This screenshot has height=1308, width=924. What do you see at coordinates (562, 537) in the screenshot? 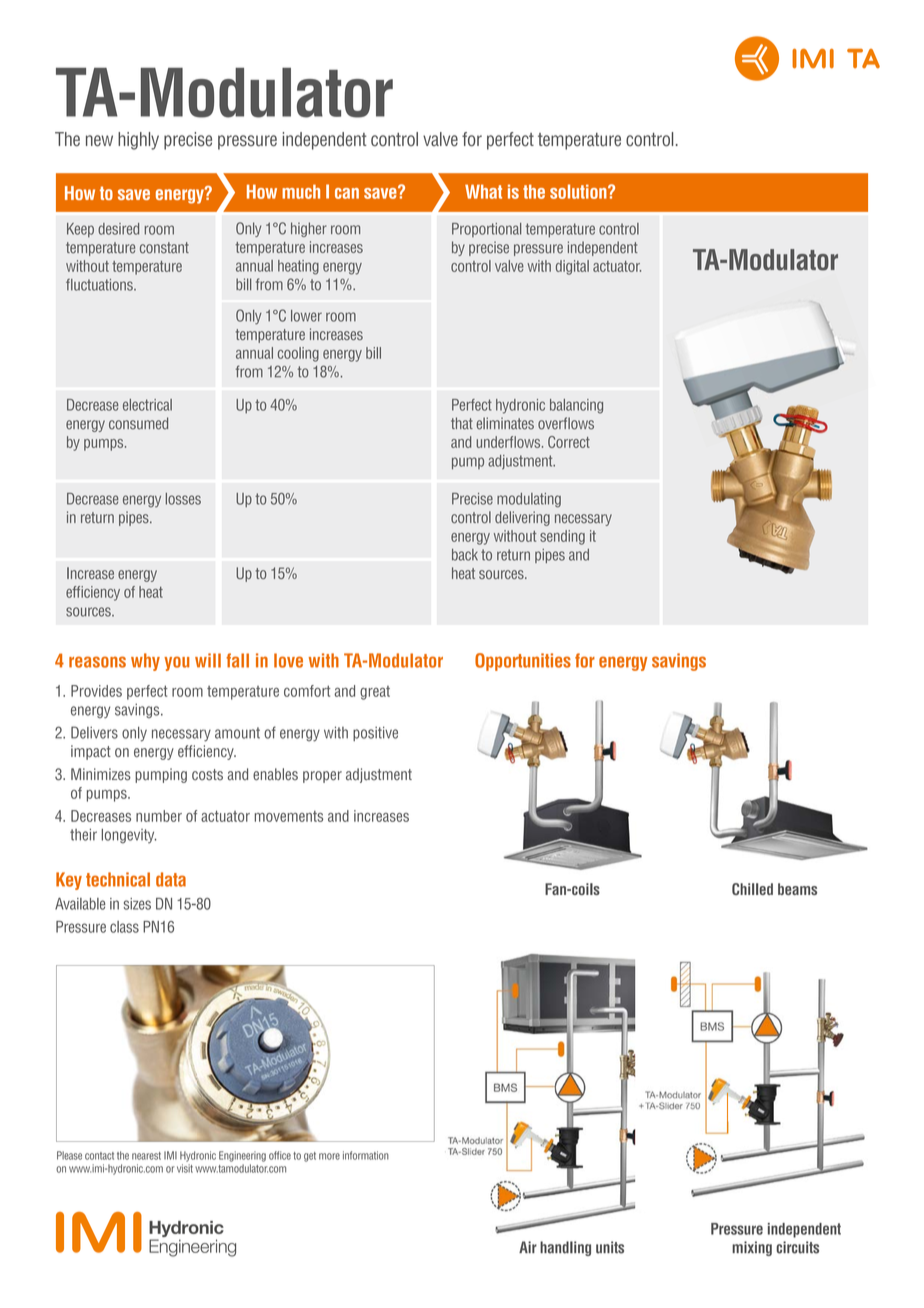
I see `sending` at bounding box center [562, 537].
